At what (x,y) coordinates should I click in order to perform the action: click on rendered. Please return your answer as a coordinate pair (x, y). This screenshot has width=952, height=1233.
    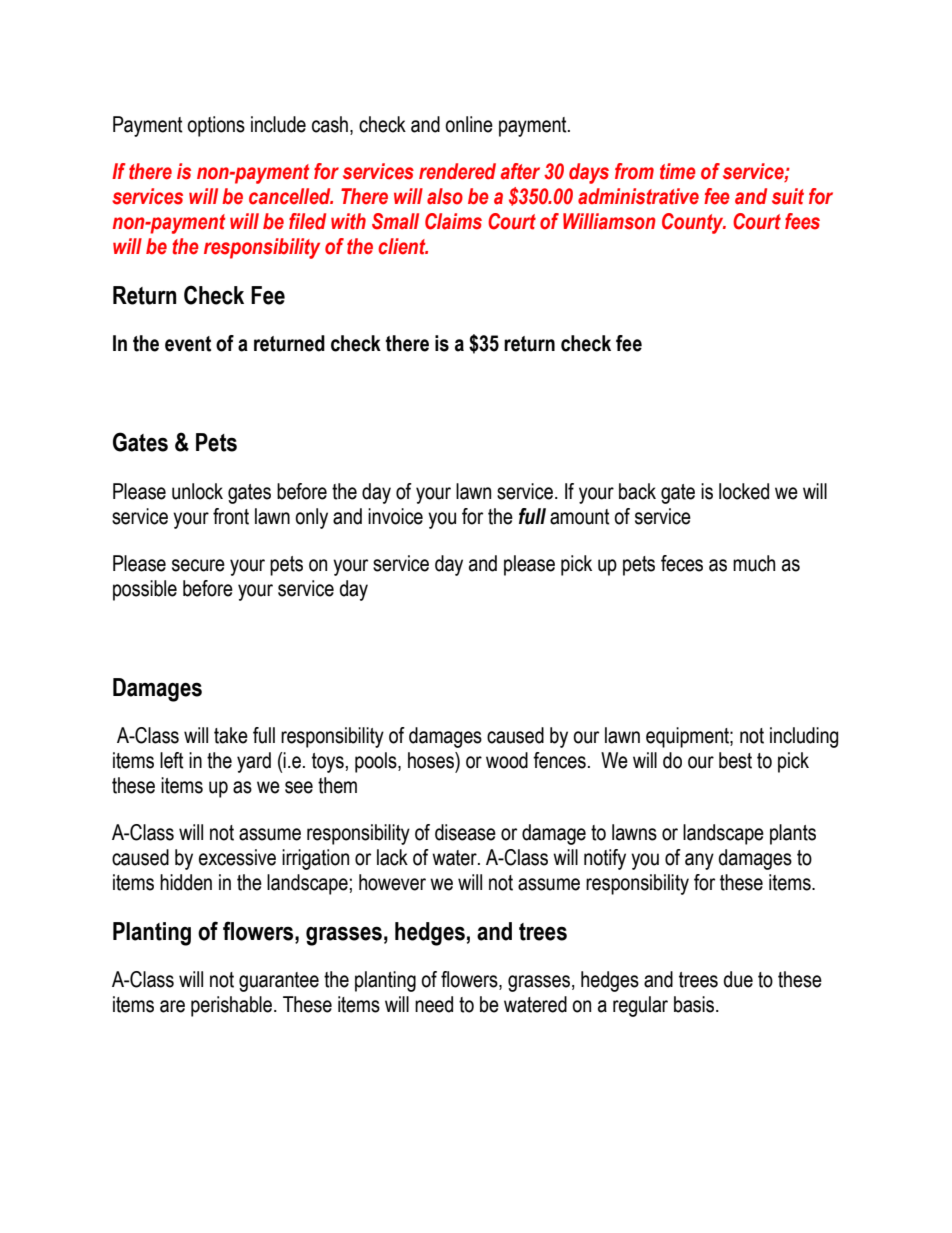
    Looking at the image, I should click on (457, 171).
